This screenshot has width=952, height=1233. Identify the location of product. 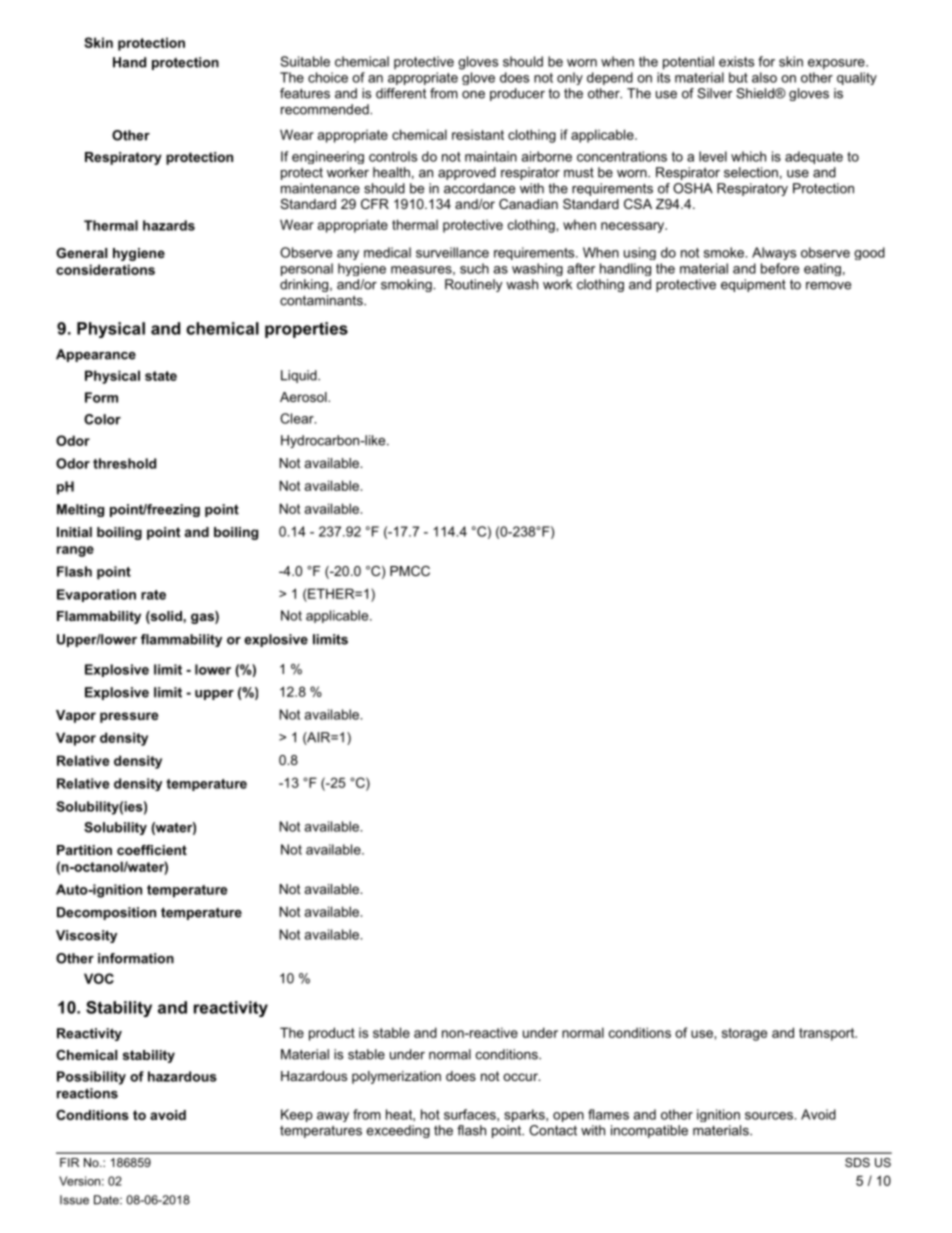
(332, 1034).
